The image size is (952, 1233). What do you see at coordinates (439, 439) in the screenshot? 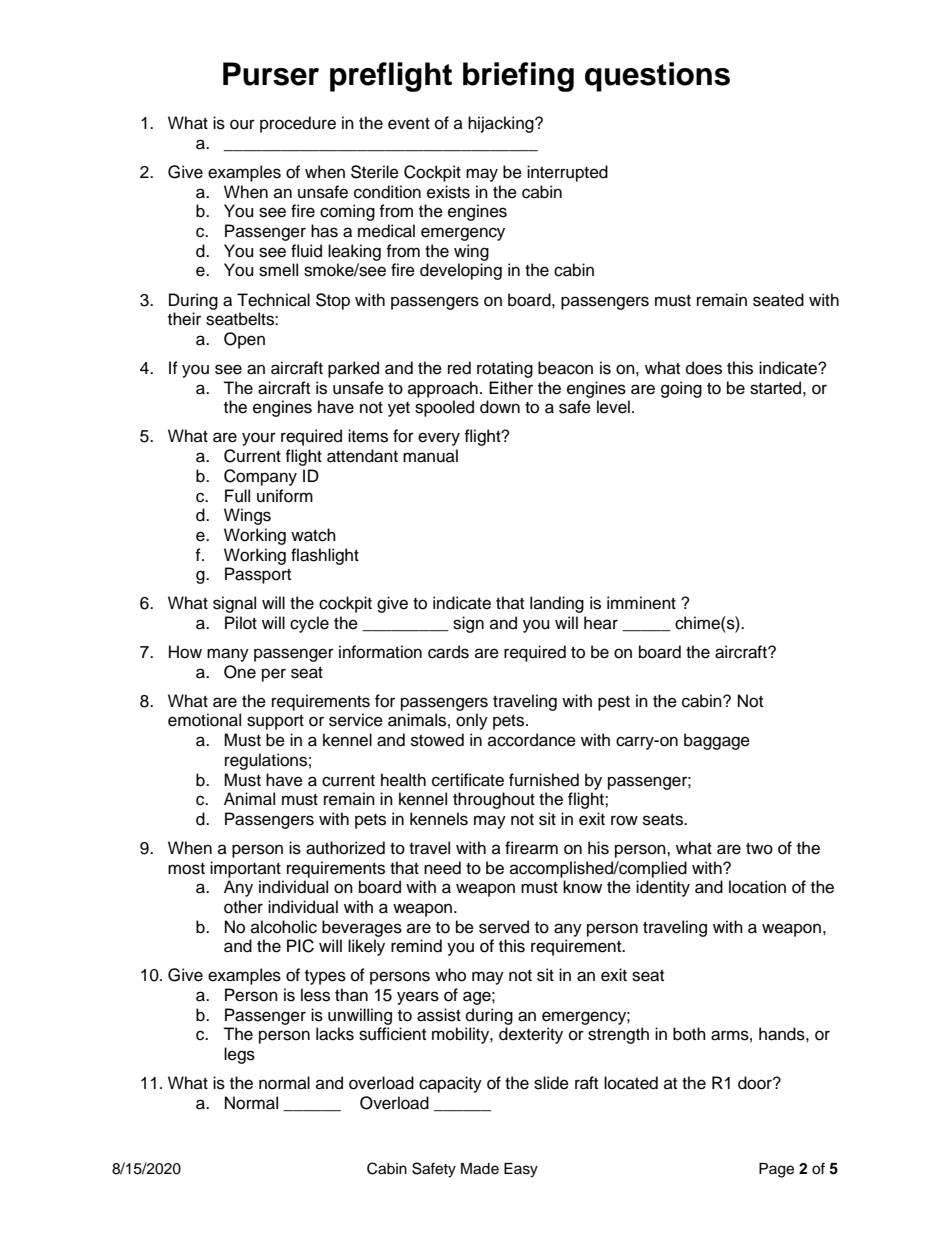
I see `every` at bounding box center [439, 439].
